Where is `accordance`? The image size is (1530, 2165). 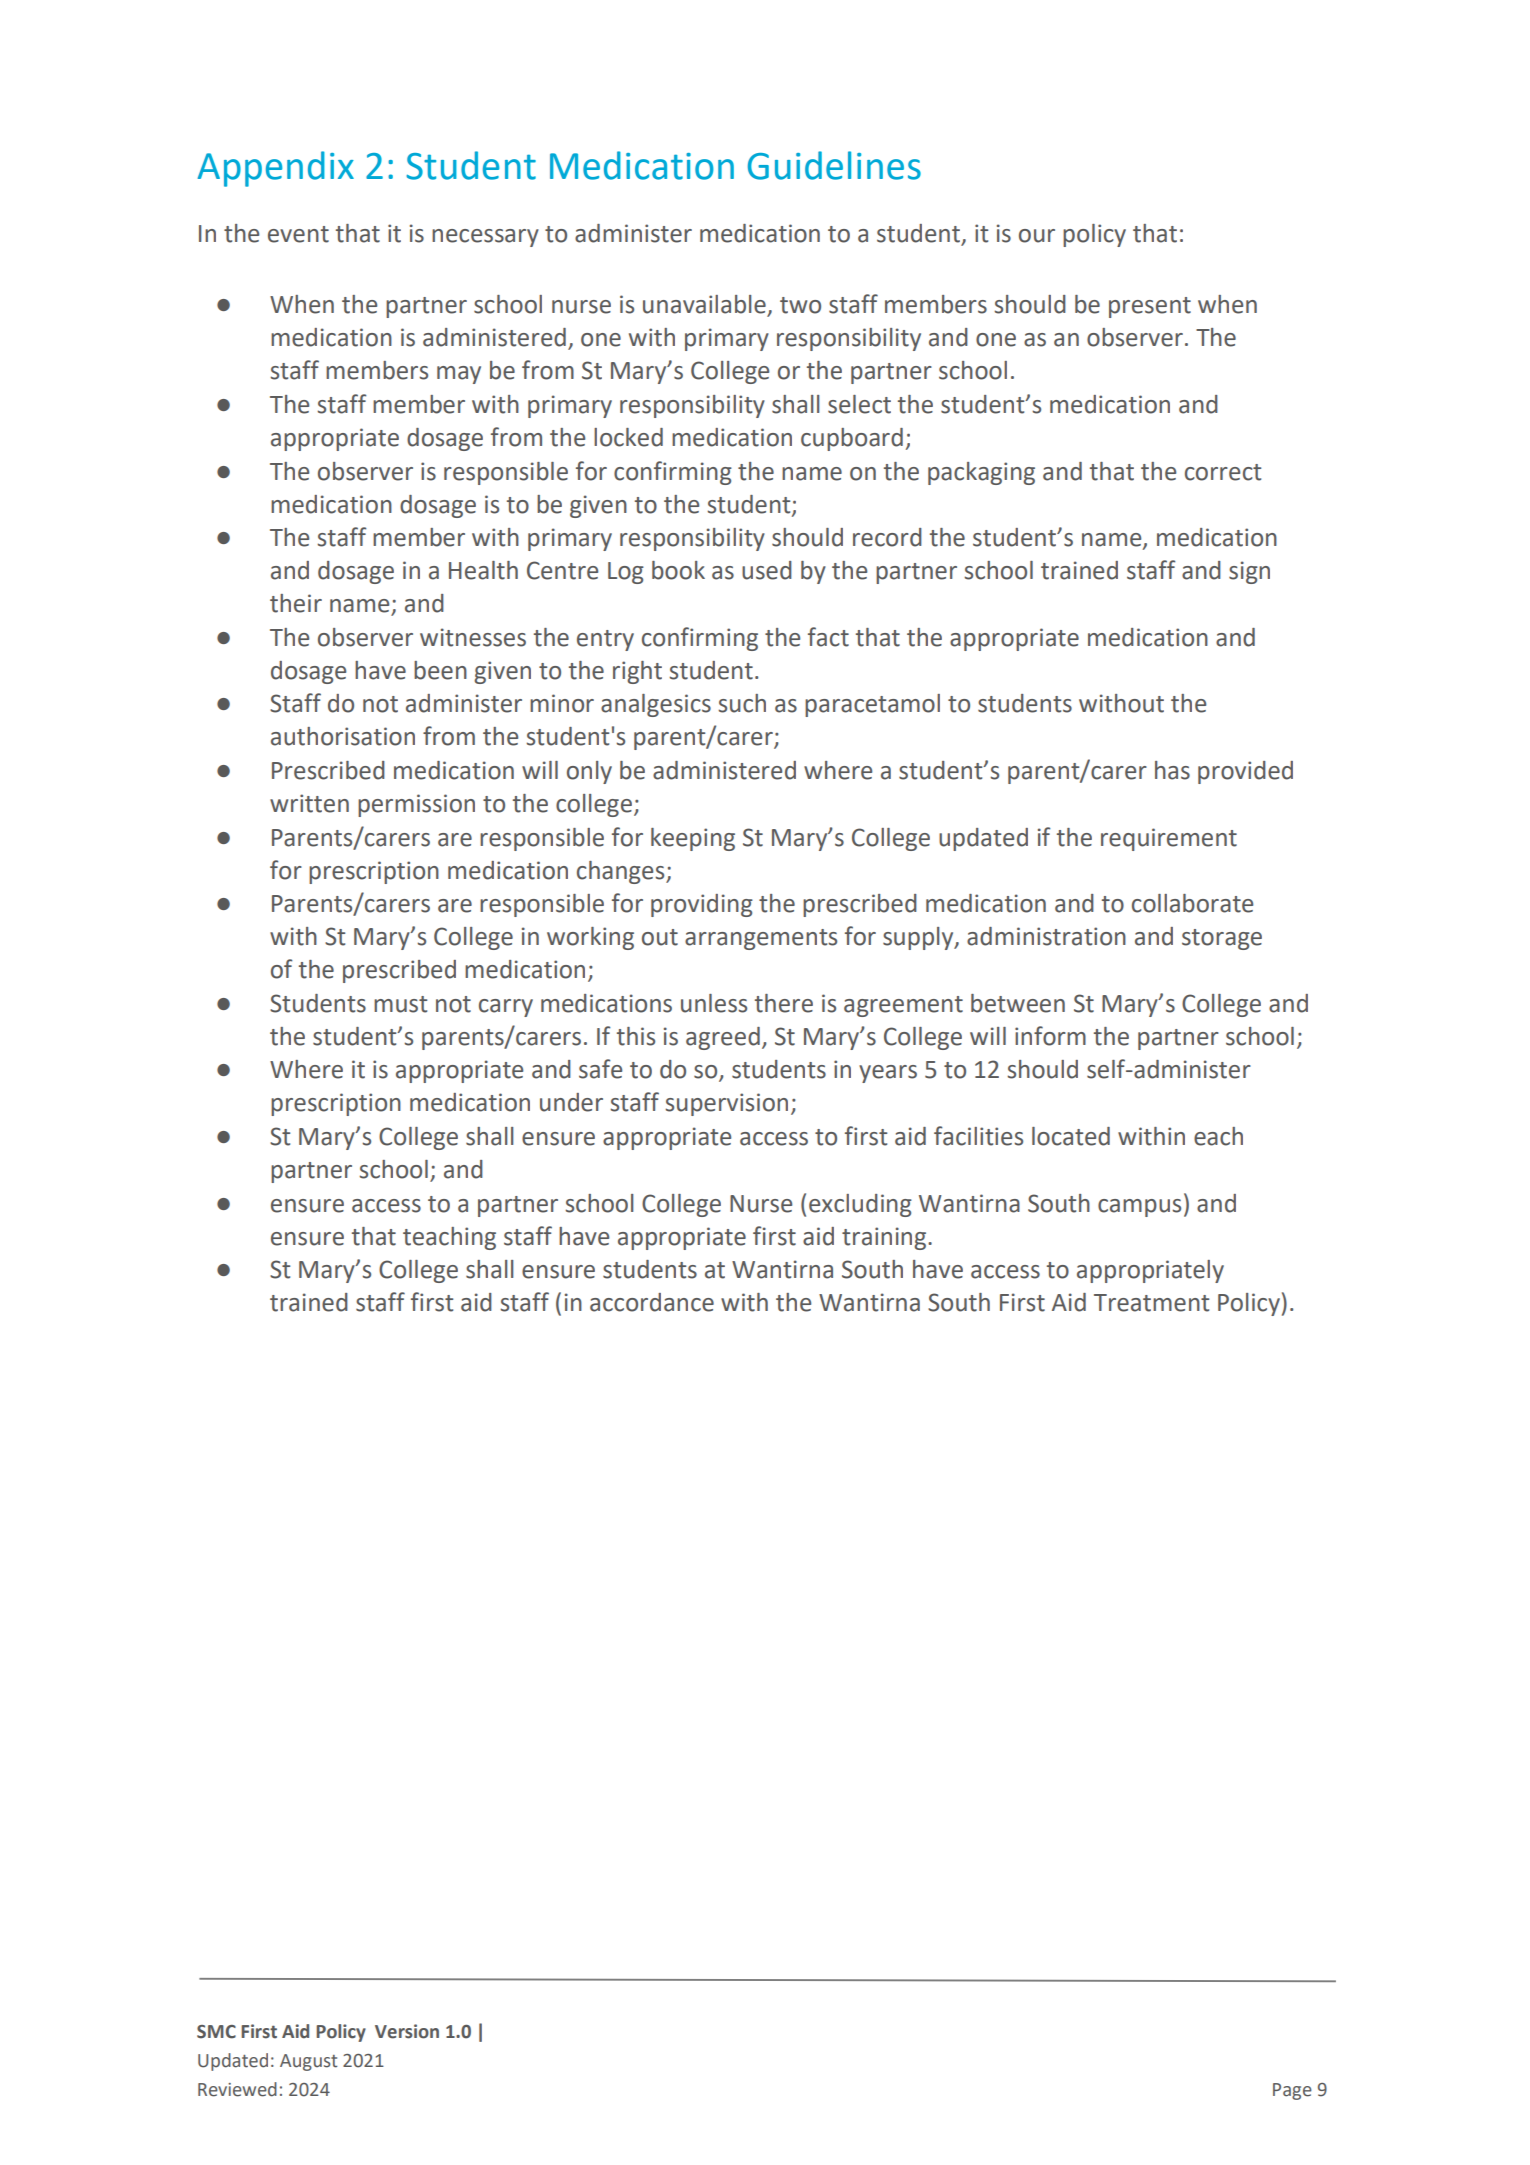 accordance is located at coordinates (652, 1302).
